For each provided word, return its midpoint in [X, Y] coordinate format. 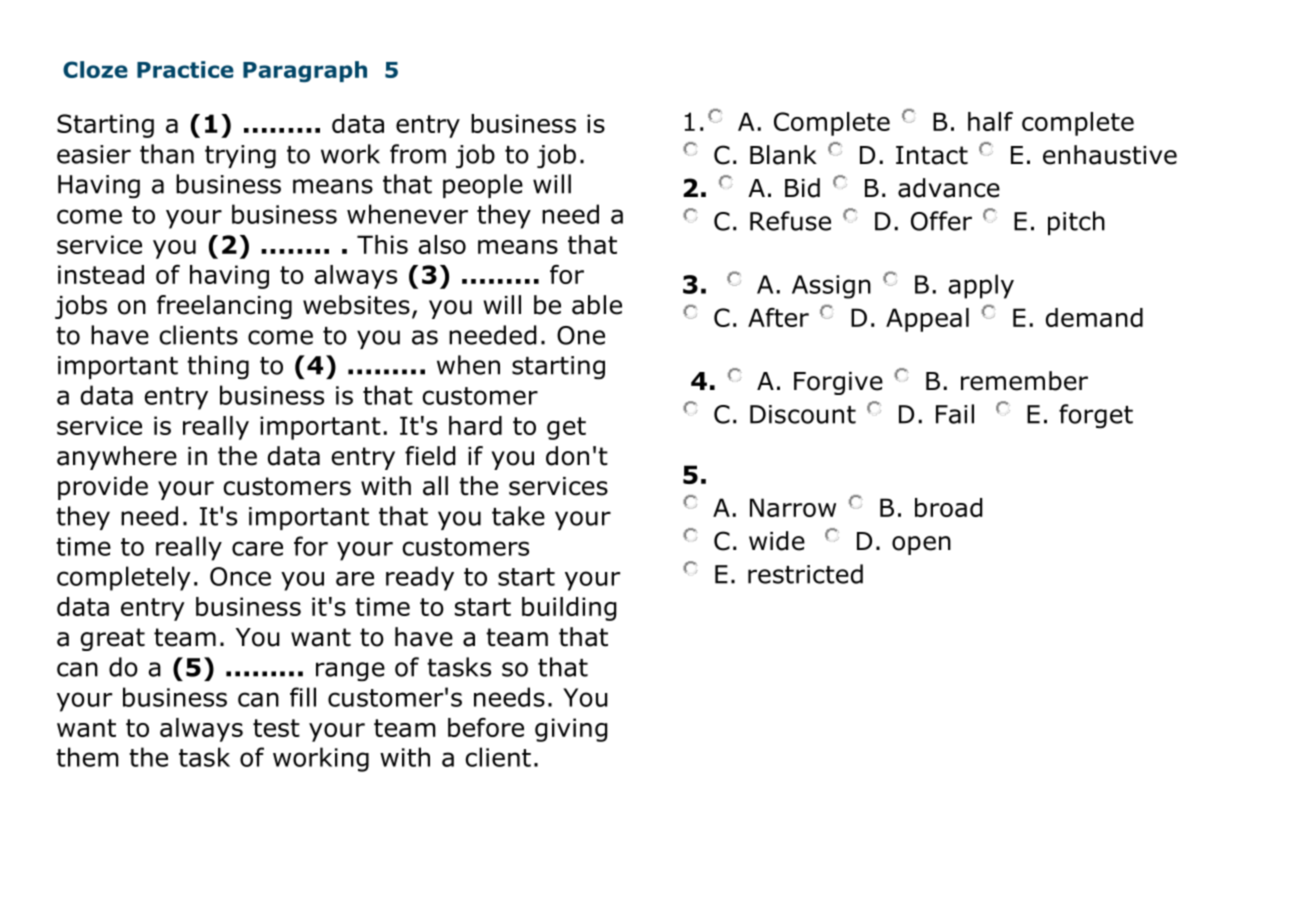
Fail [955, 414]
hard [475, 425]
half [990, 121]
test [276, 728]
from [418, 154]
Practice [185, 69]
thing [218, 367]
